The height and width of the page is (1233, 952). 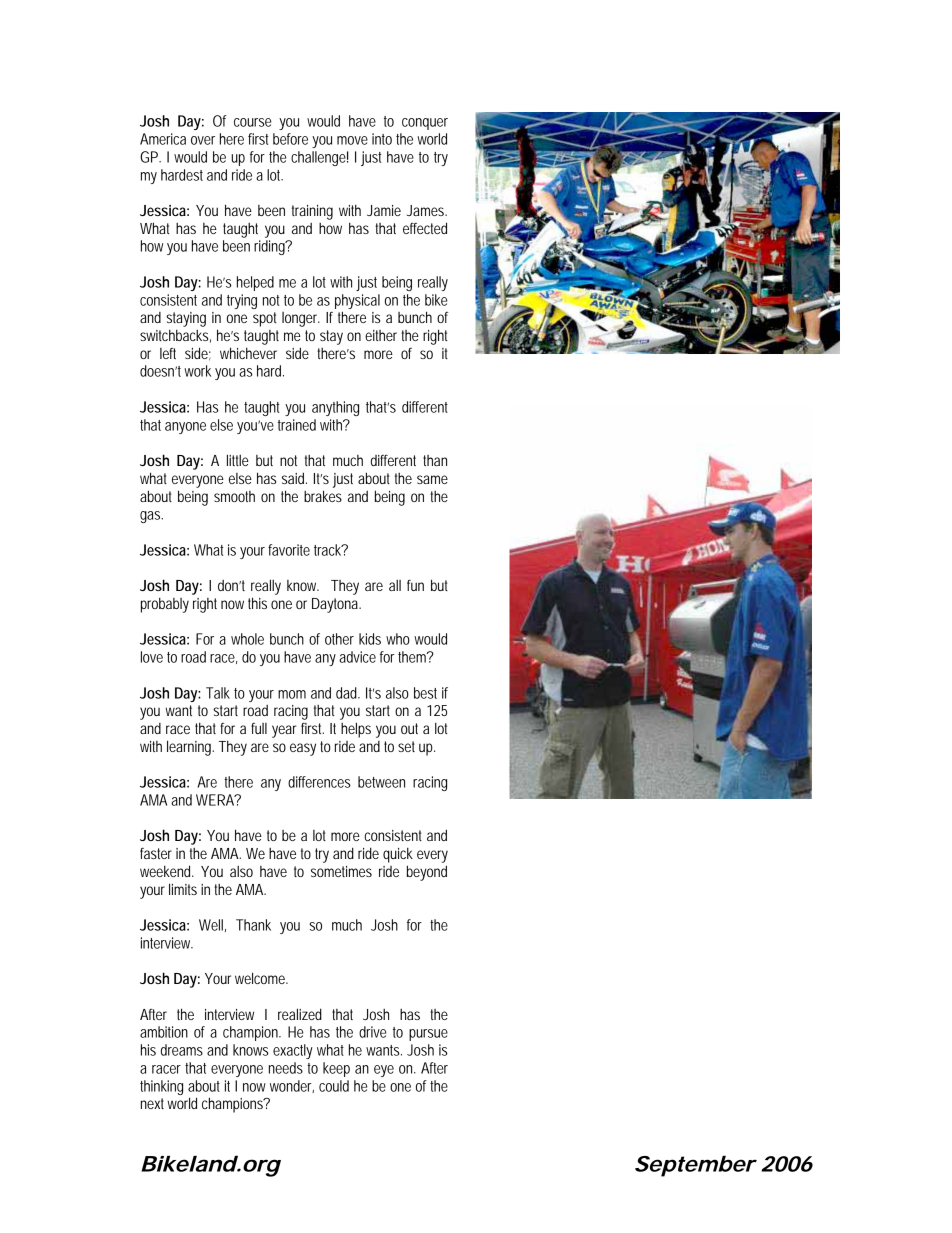 What do you see at coordinates (427, 210) in the page?
I see `James` at bounding box center [427, 210].
